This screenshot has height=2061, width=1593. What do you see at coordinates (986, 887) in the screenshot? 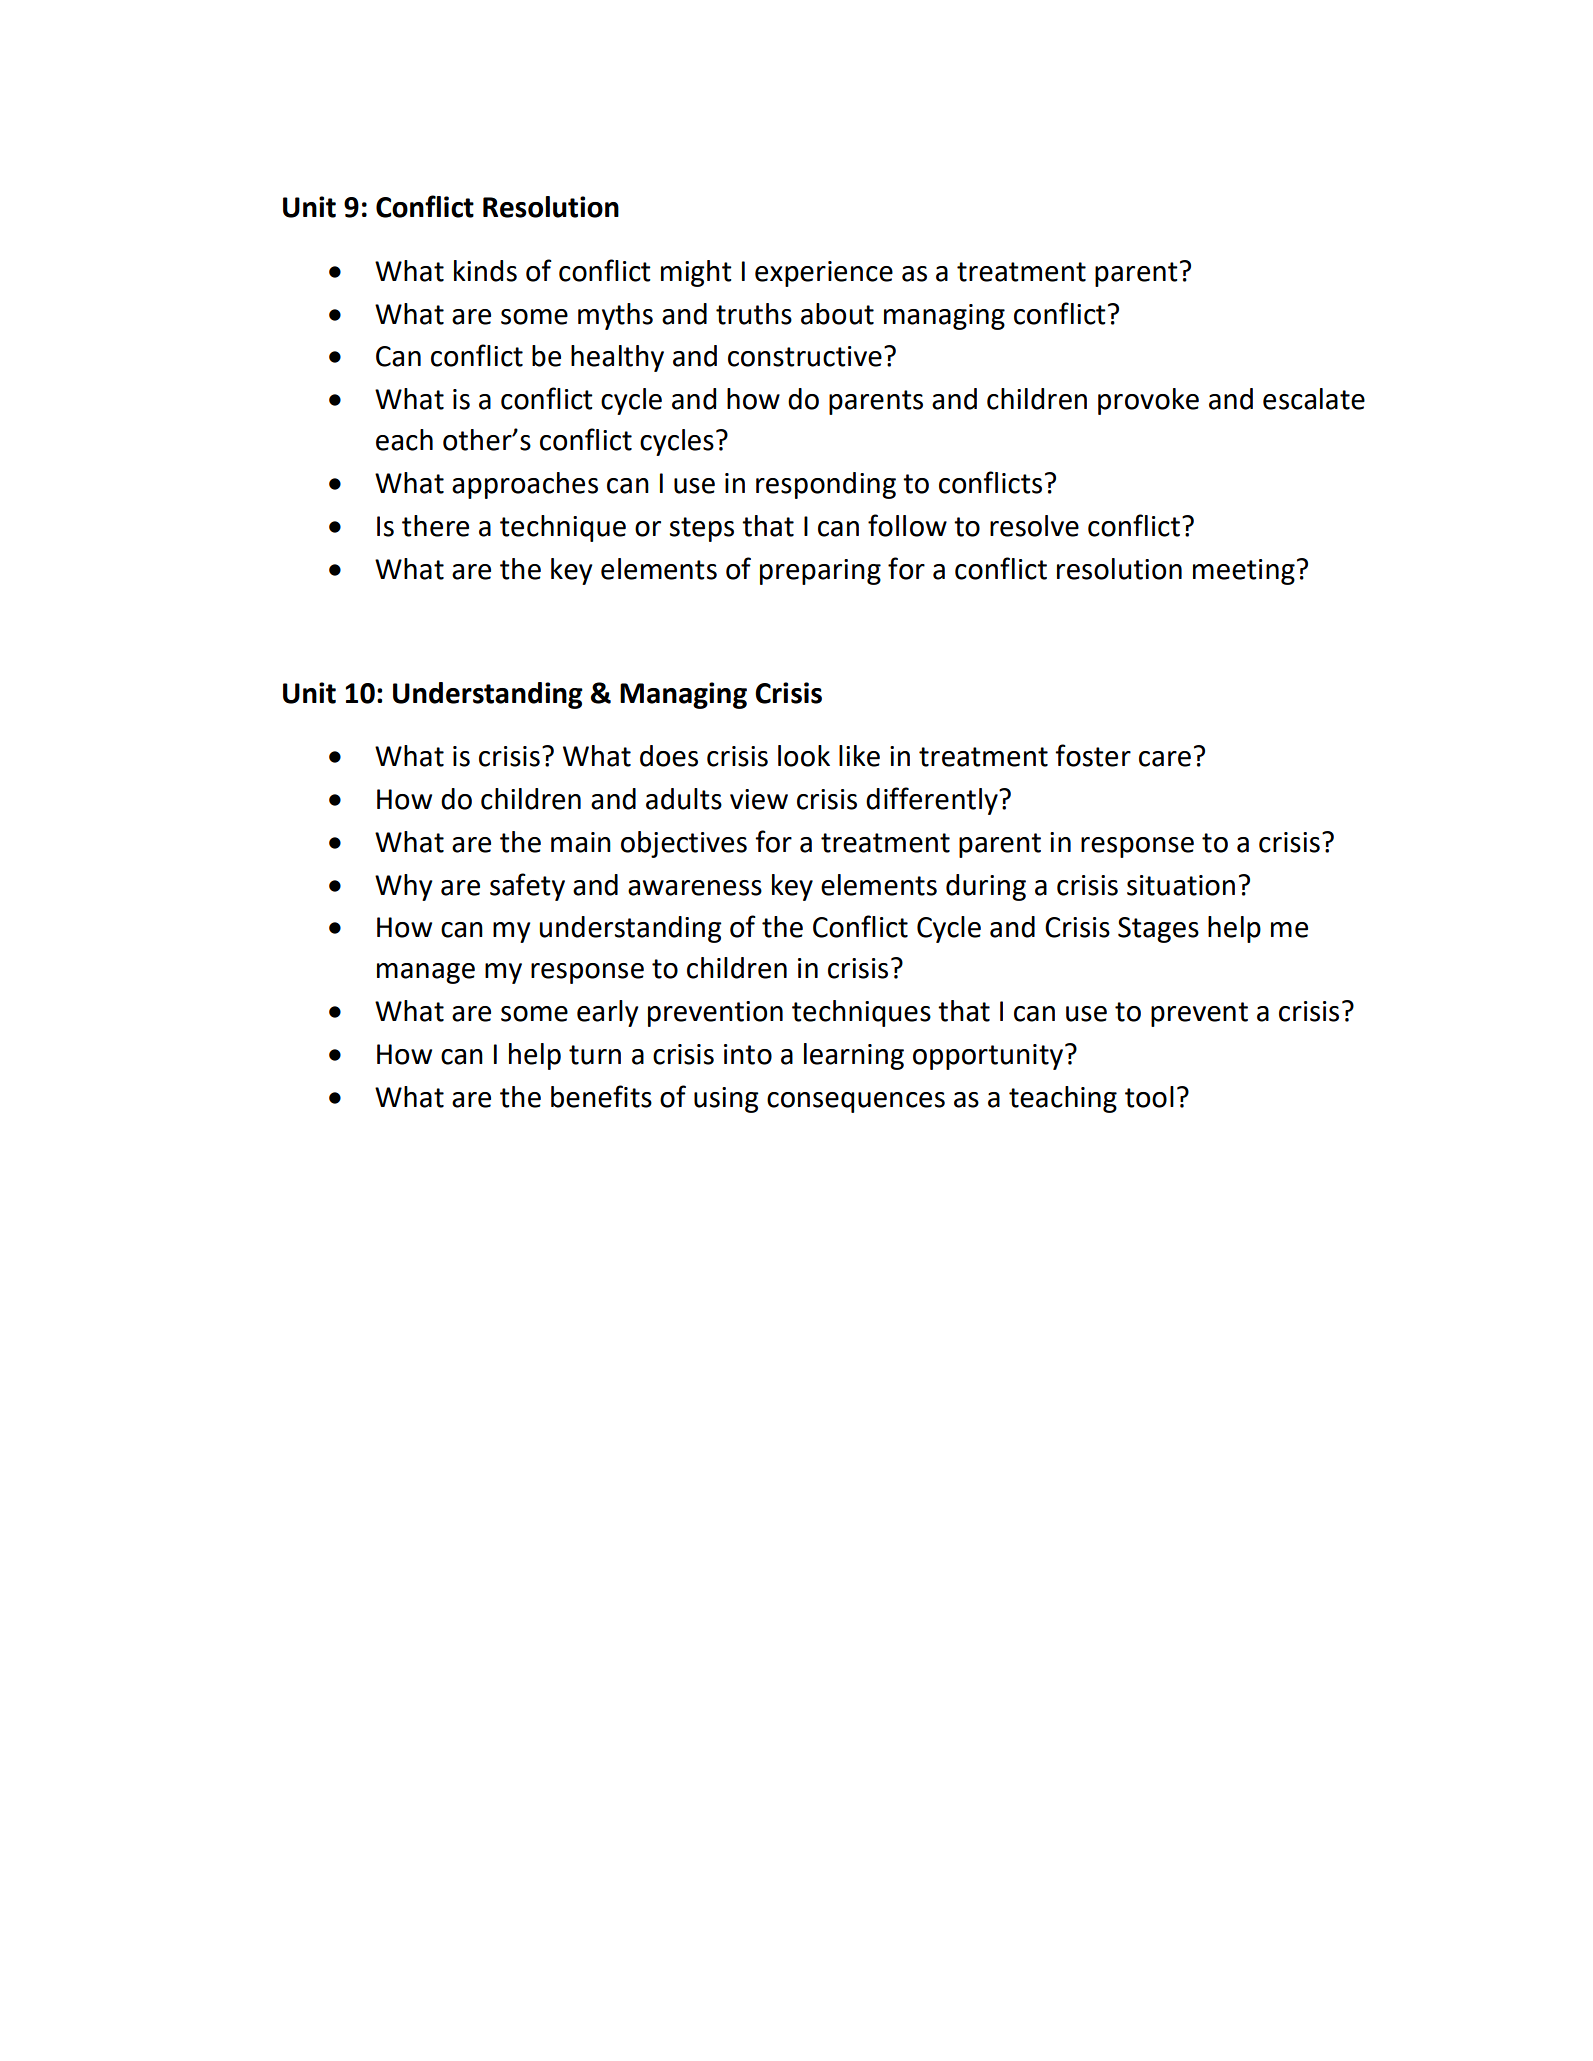
I see `during` at bounding box center [986, 887].
